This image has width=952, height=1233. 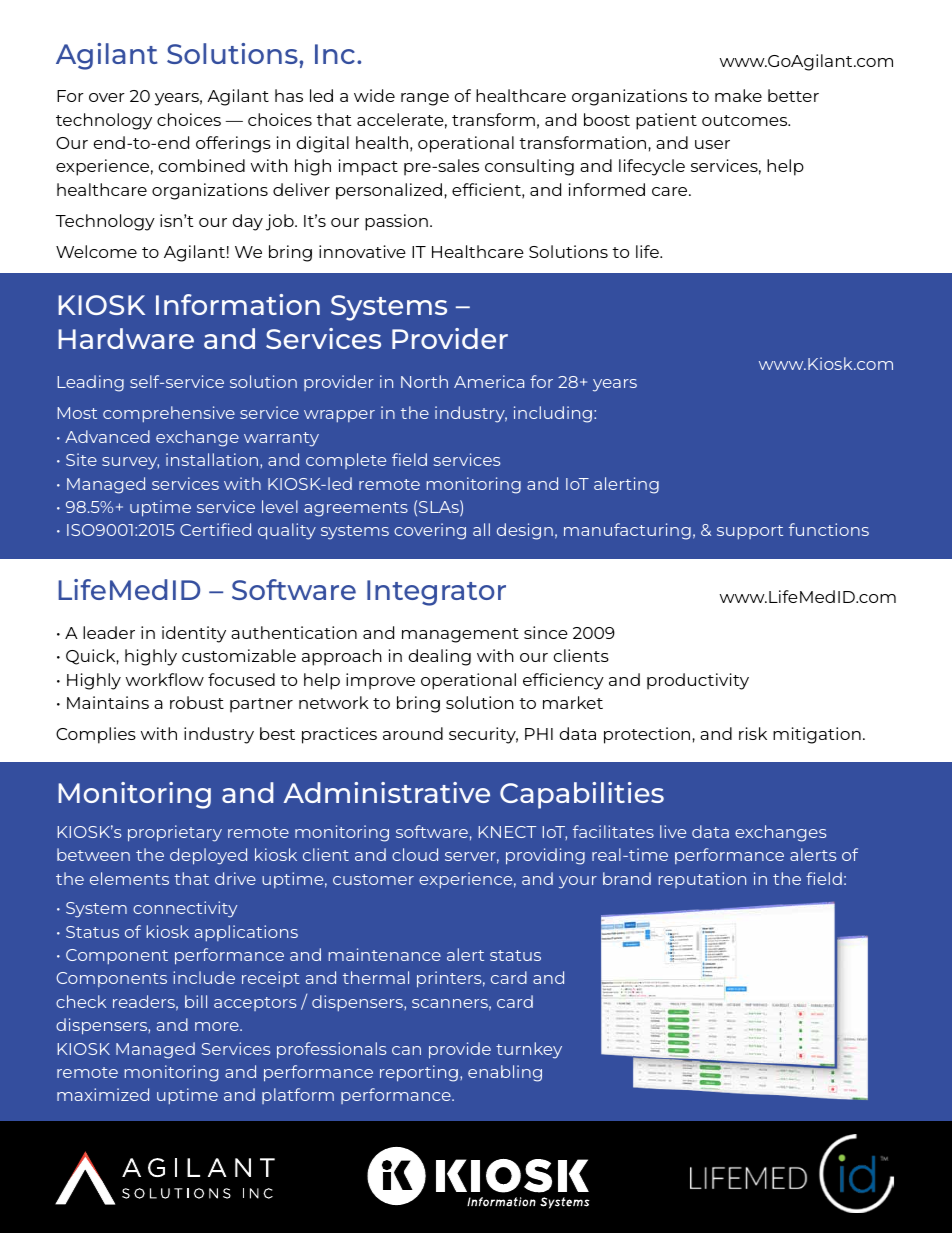 I want to click on maximized, so click(x=103, y=1094).
